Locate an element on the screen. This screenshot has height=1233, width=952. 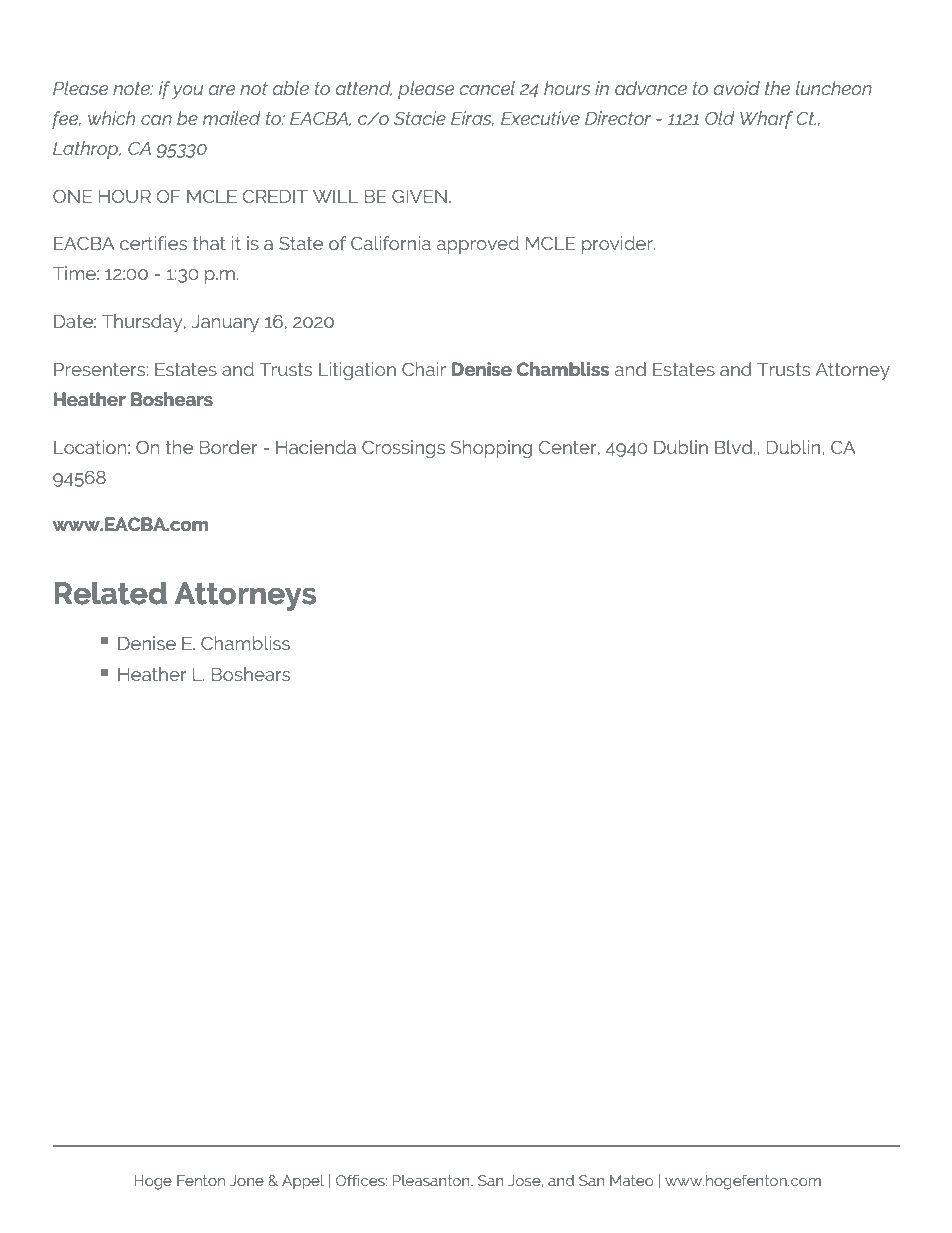
Blvd is located at coordinates (733, 447).
